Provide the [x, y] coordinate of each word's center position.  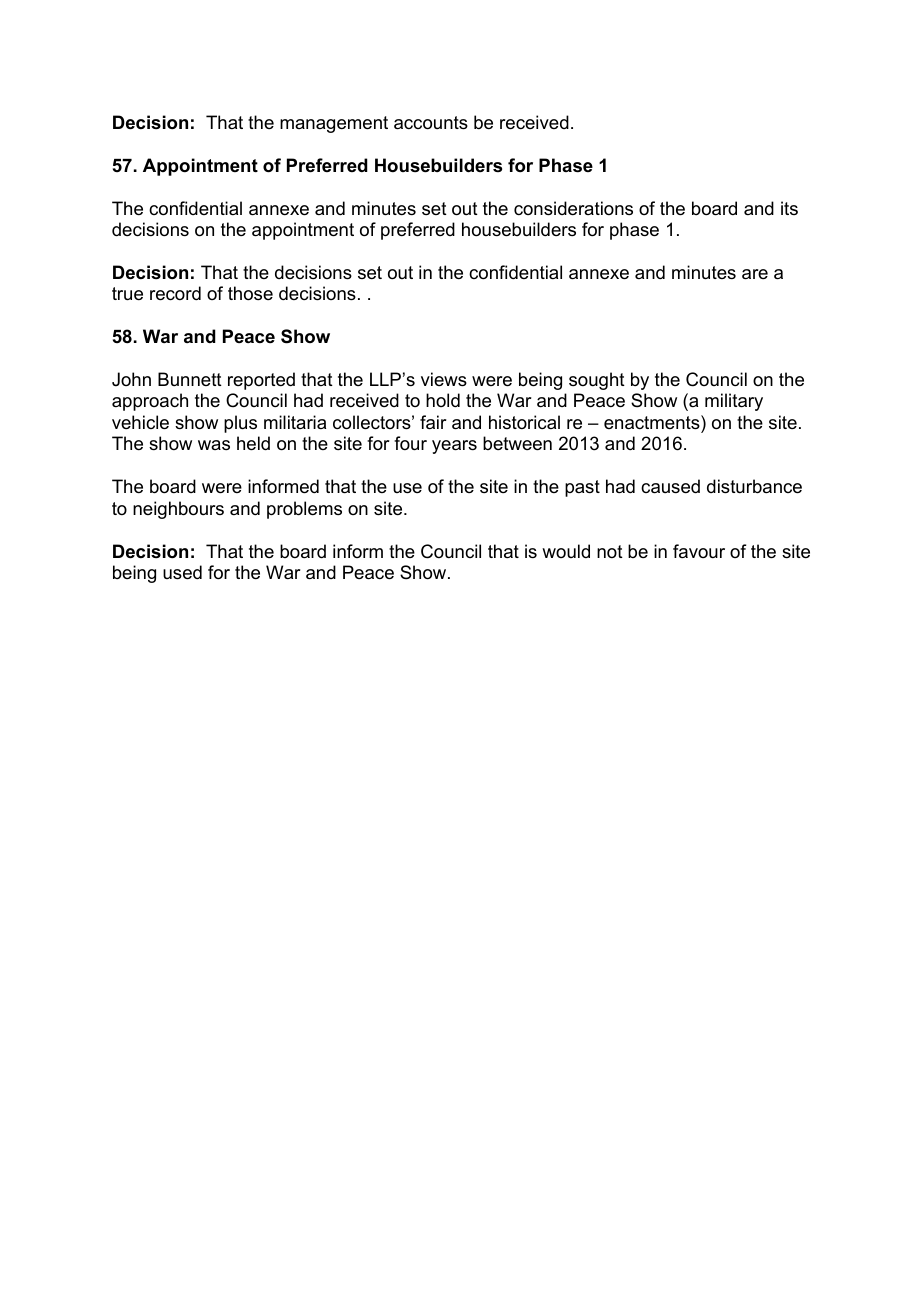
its [789, 208]
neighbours [178, 510]
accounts [431, 123]
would [566, 551]
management [334, 124]
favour [699, 551]
